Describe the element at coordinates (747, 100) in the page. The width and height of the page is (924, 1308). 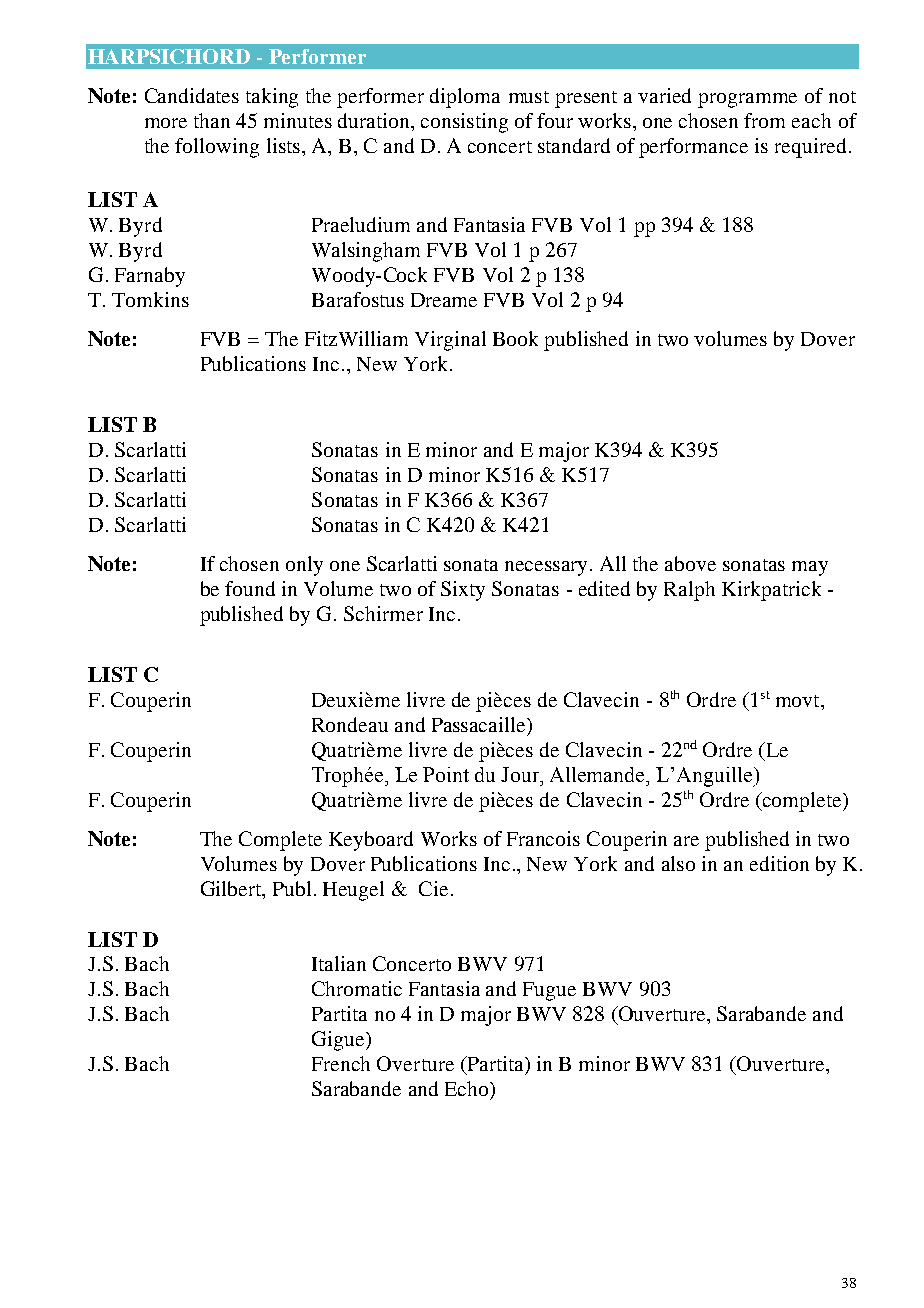
I see `programme` at that location.
